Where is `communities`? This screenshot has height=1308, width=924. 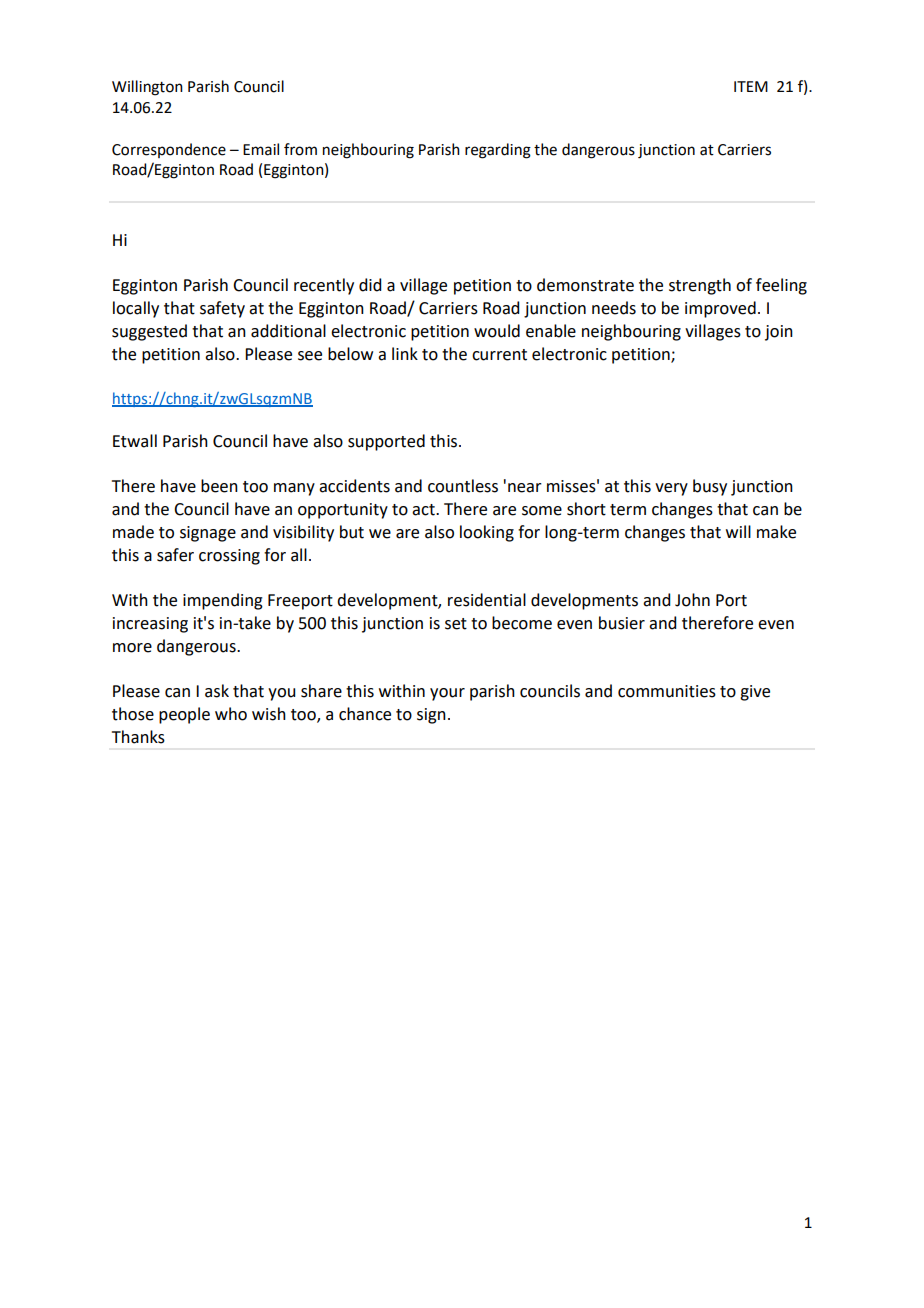 communities is located at coordinates (667, 691).
